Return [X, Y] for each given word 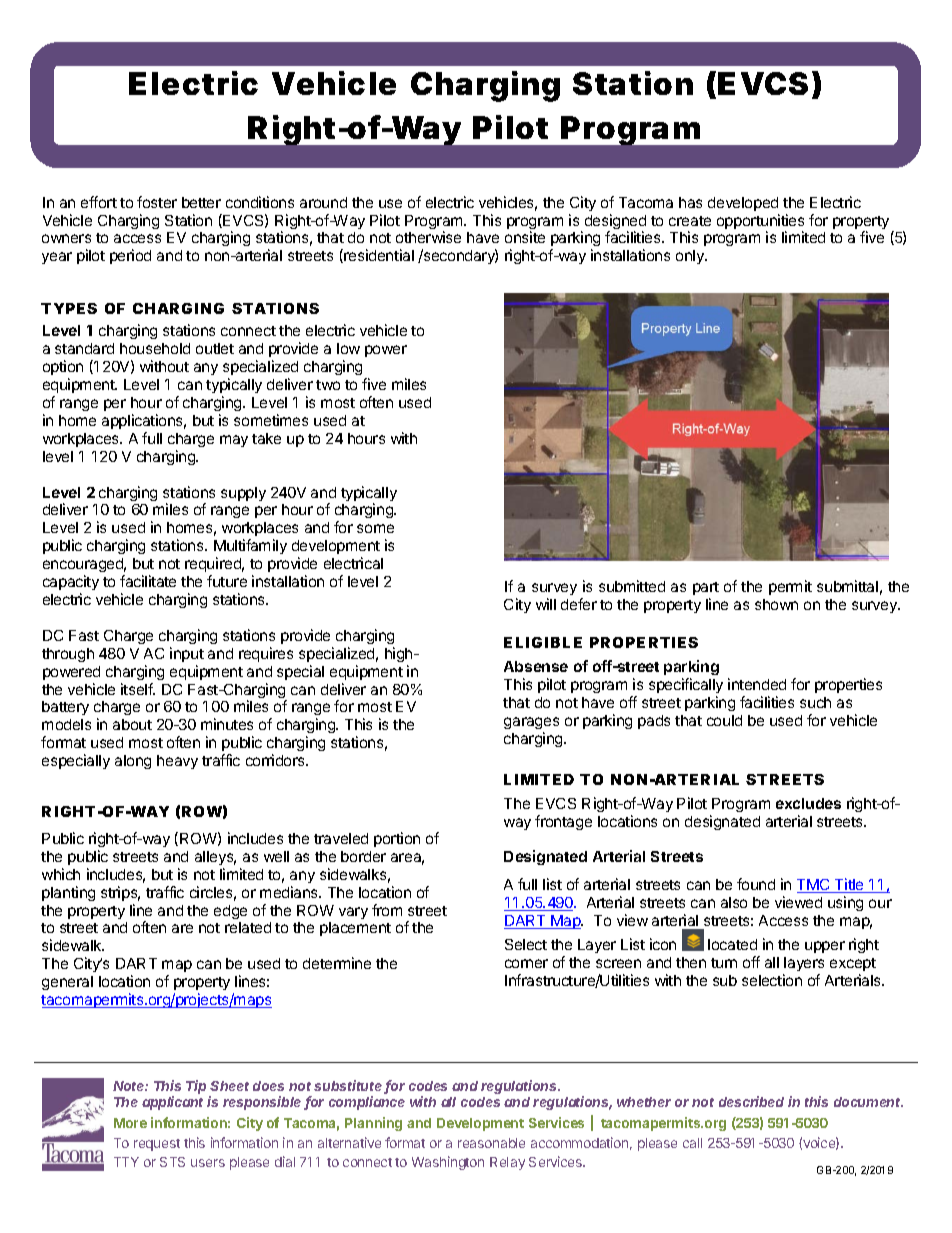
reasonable [491, 1143]
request [157, 1145]
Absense [536, 666]
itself [138, 689]
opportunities [760, 223]
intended [757, 684]
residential [378, 256]
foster [157, 202]
